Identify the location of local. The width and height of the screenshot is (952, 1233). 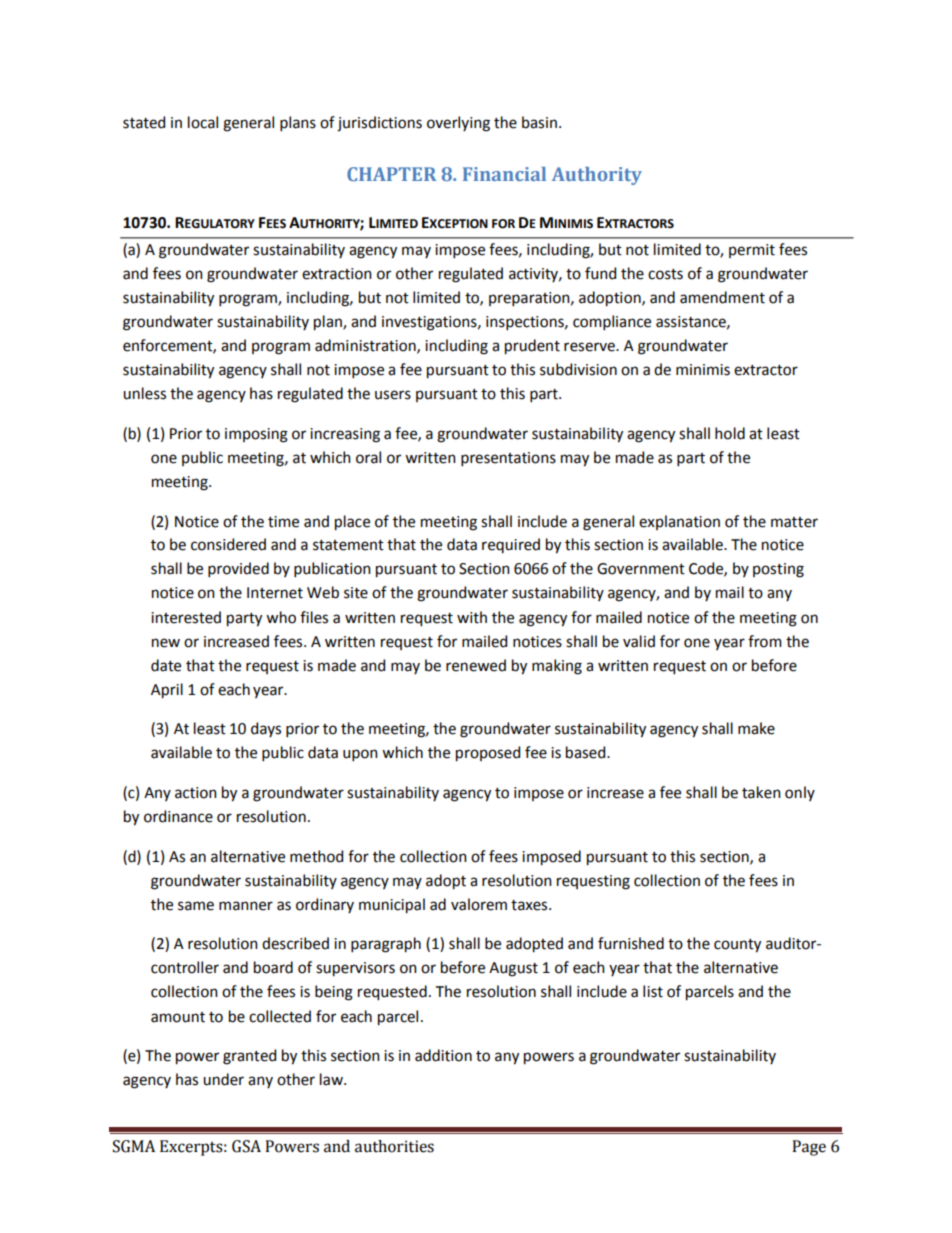
(203, 122).
